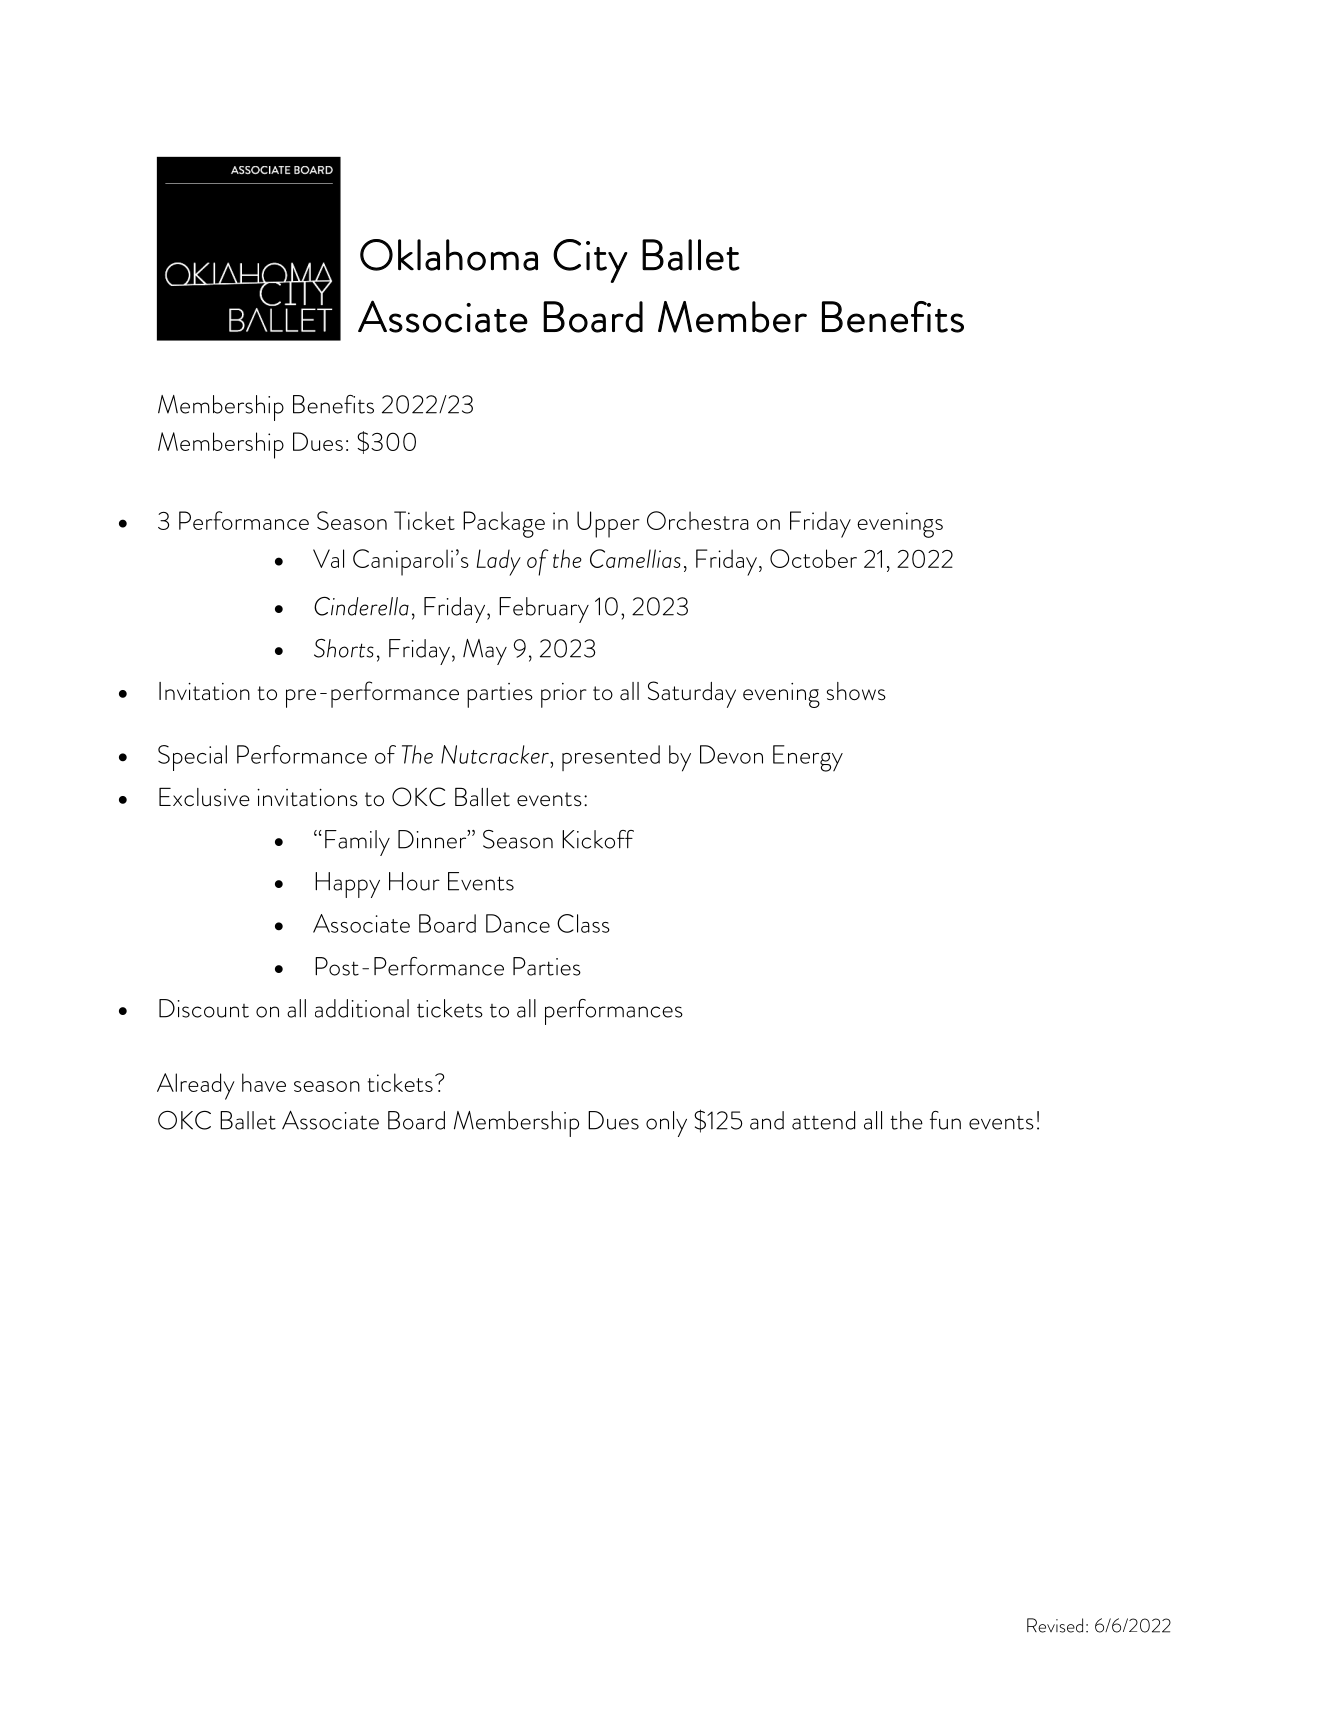 The width and height of the image is (1327, 1717). What do you see at coordinates (590, 261) in the image?
I see `City` at bounding box center [590, 261].
